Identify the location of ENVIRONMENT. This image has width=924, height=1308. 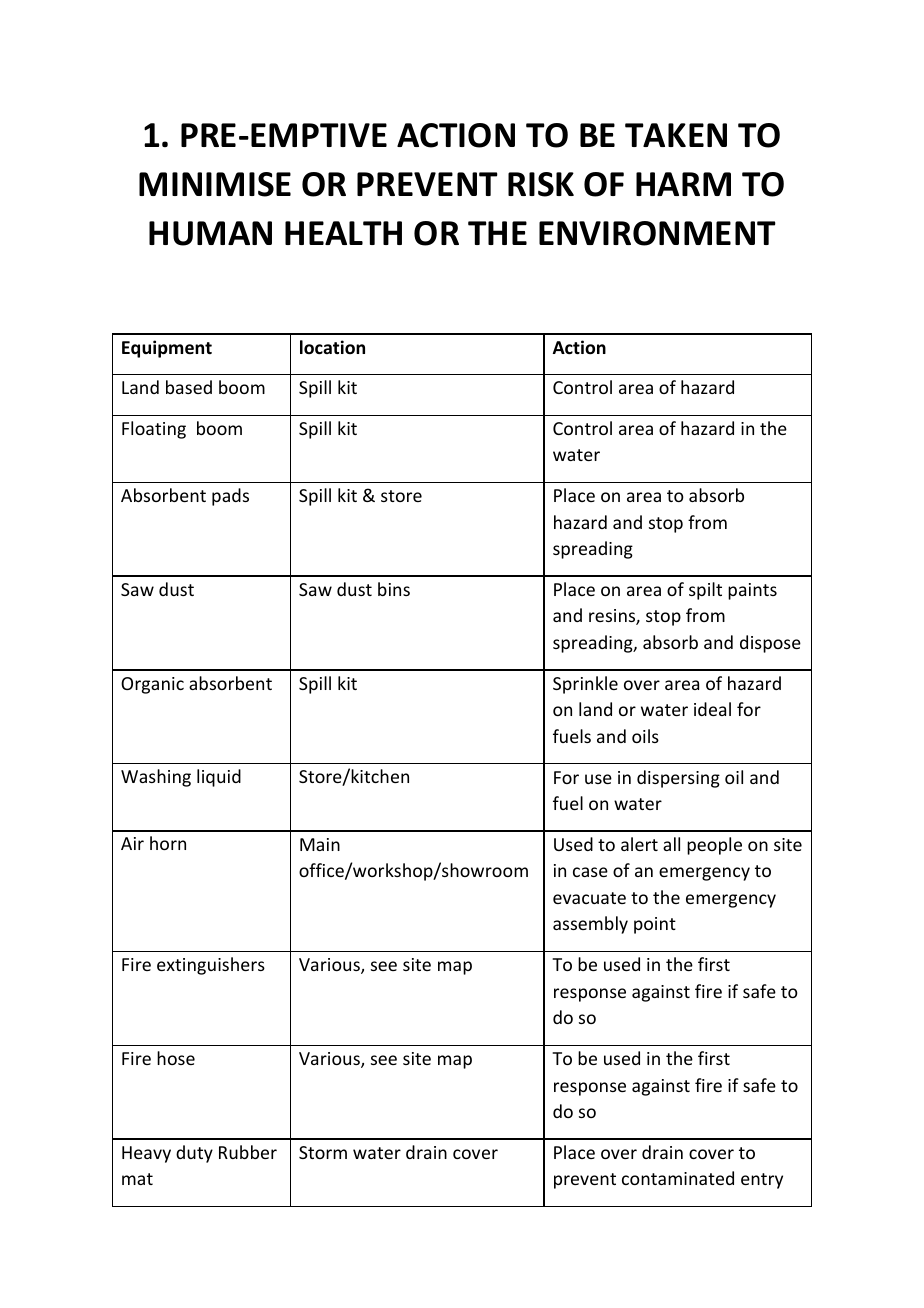
(657, 233).
